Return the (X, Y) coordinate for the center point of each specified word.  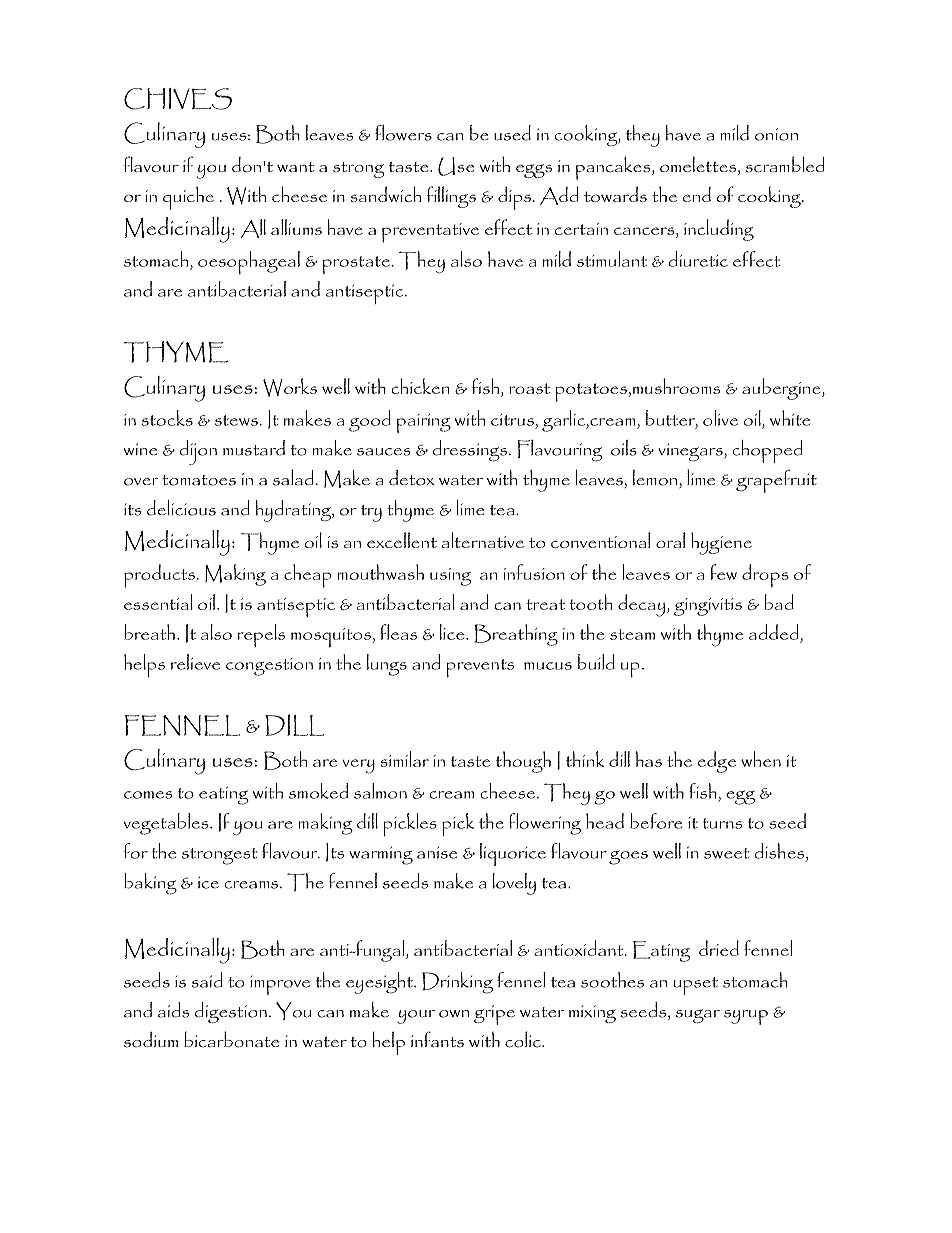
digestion (231, 1013)
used (512, 133)
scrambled (785, 164)
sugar (698, 1016)
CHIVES (178, 99)
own (454, 1014)
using (450, 577)
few (723, 572)
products (159, 576)
